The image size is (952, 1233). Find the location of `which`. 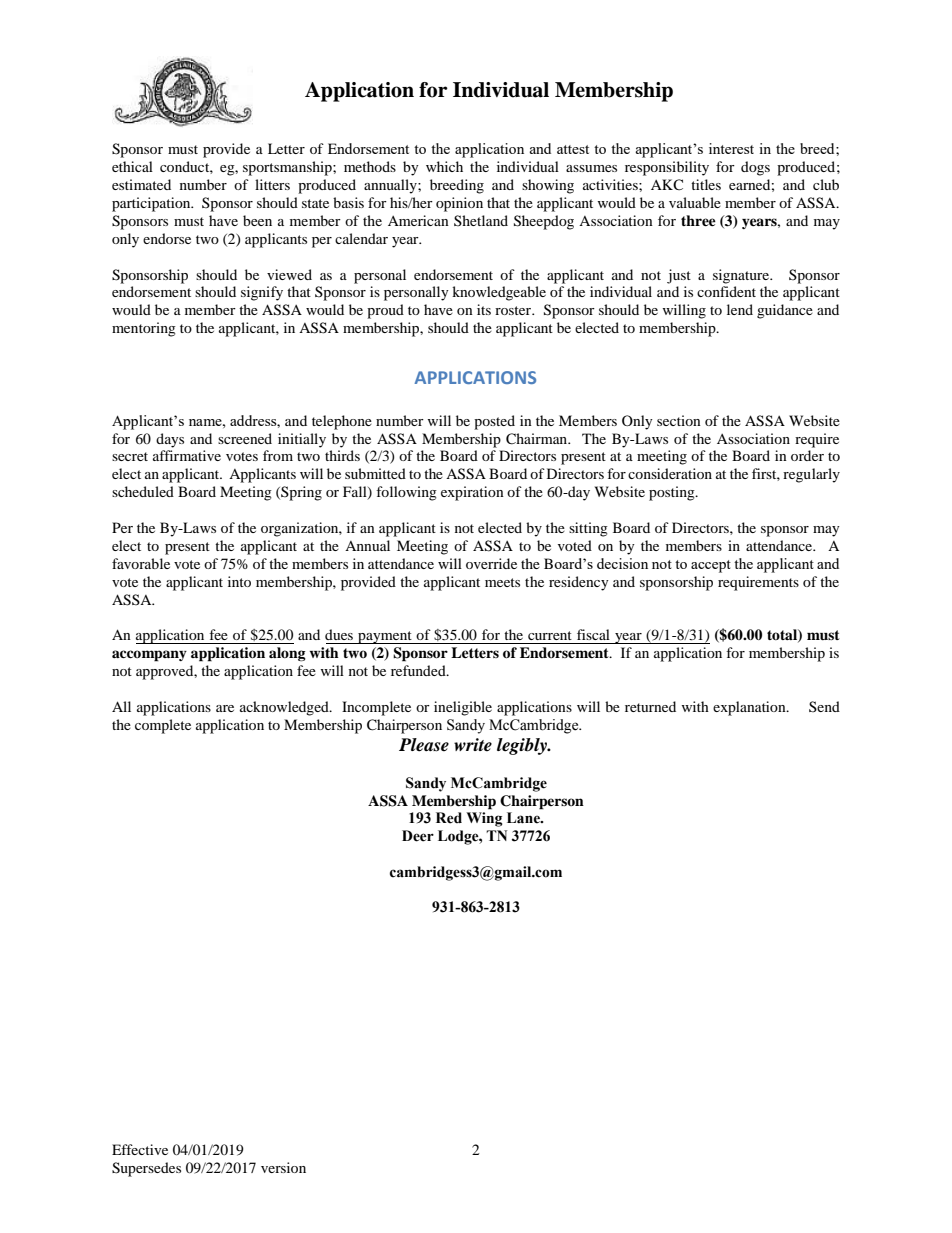

which is located at coordinates (444, 166).
